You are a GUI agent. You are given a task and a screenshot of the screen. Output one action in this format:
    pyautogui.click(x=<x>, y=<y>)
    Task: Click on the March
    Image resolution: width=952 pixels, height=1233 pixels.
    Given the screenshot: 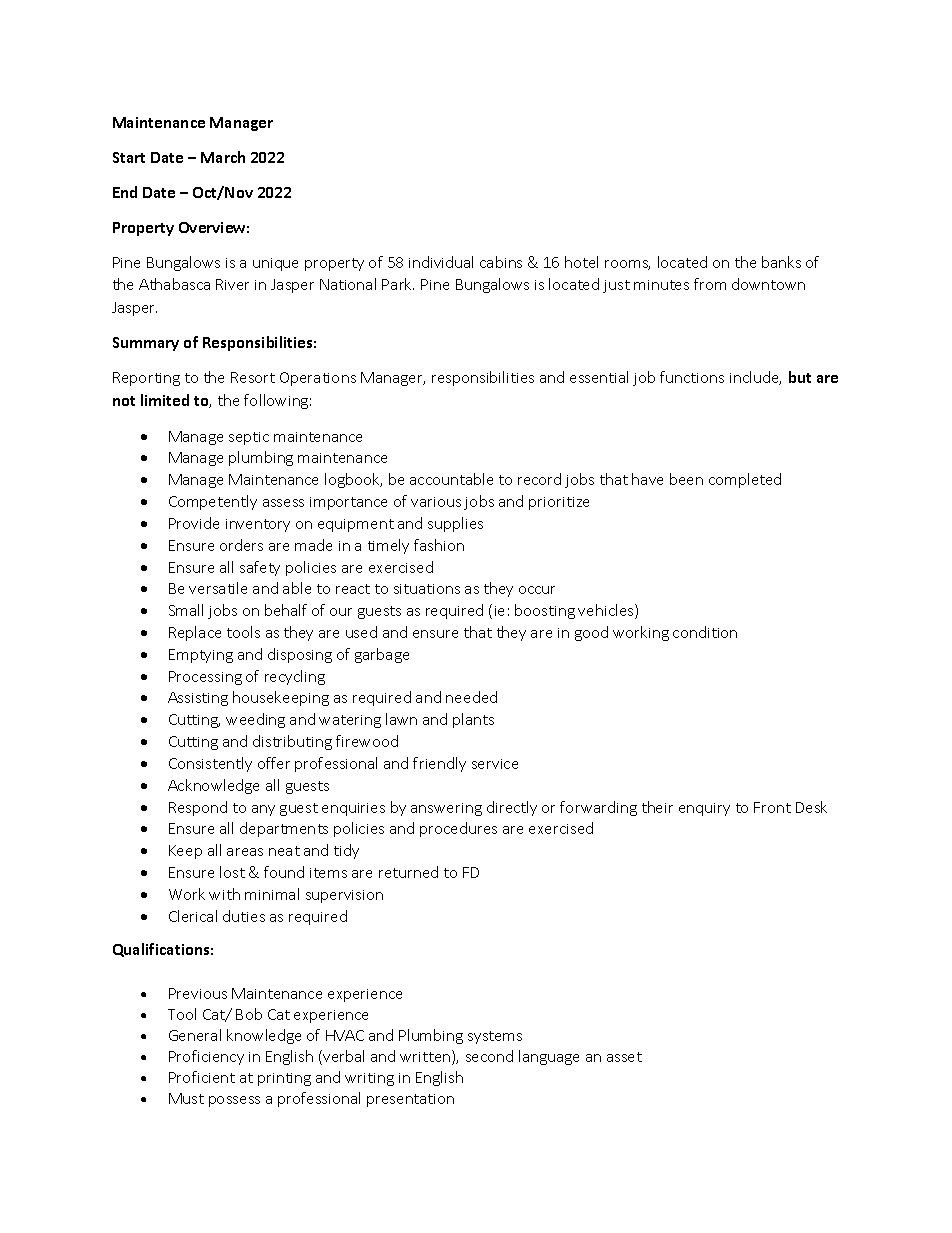 What is the action you would take?
    pyautogui.click(x=223, y=157)
